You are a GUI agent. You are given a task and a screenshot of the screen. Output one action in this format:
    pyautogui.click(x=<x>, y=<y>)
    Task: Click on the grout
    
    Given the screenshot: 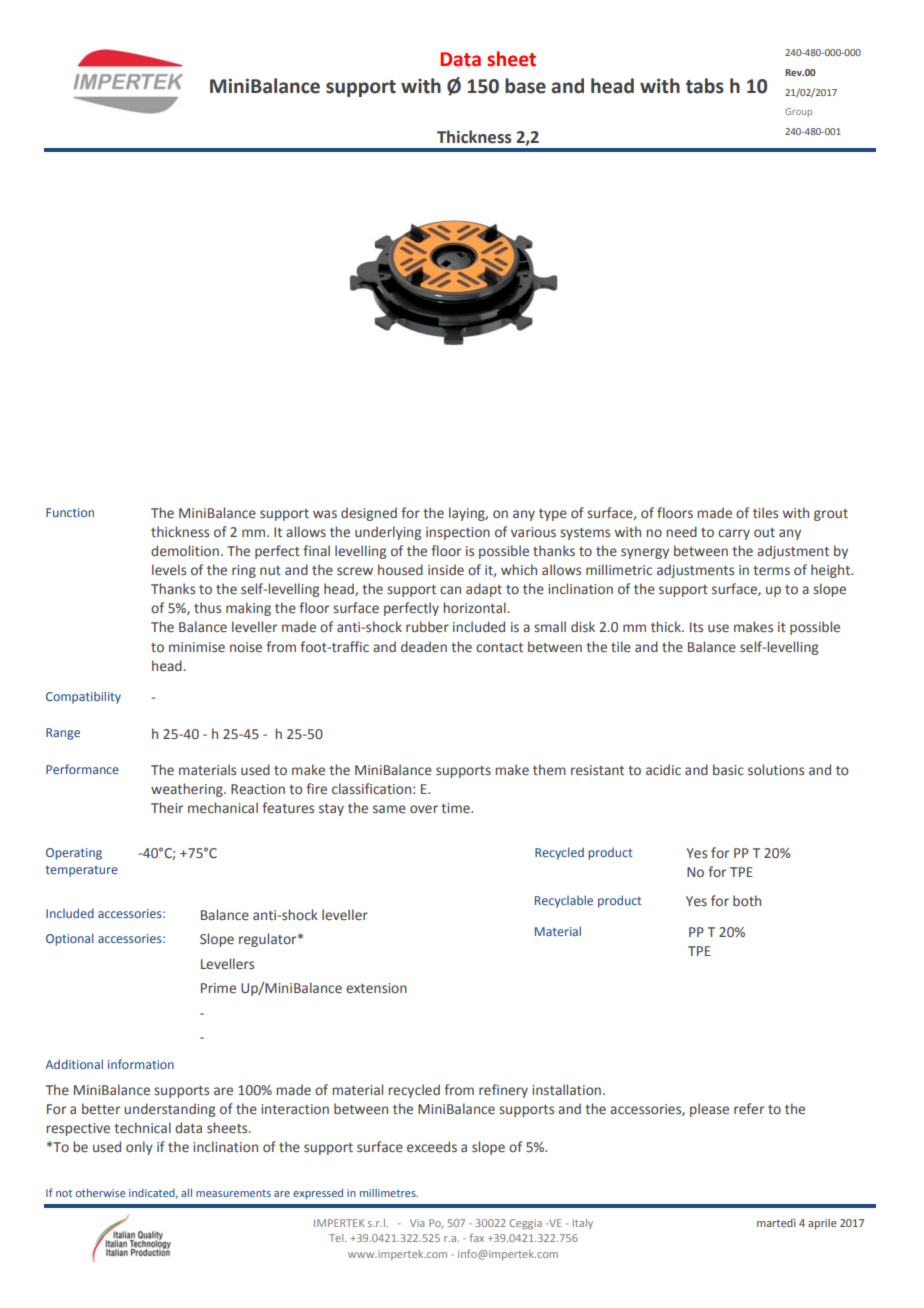 What is the action you would take?
    pyautogui.click(x=831, y=515)
